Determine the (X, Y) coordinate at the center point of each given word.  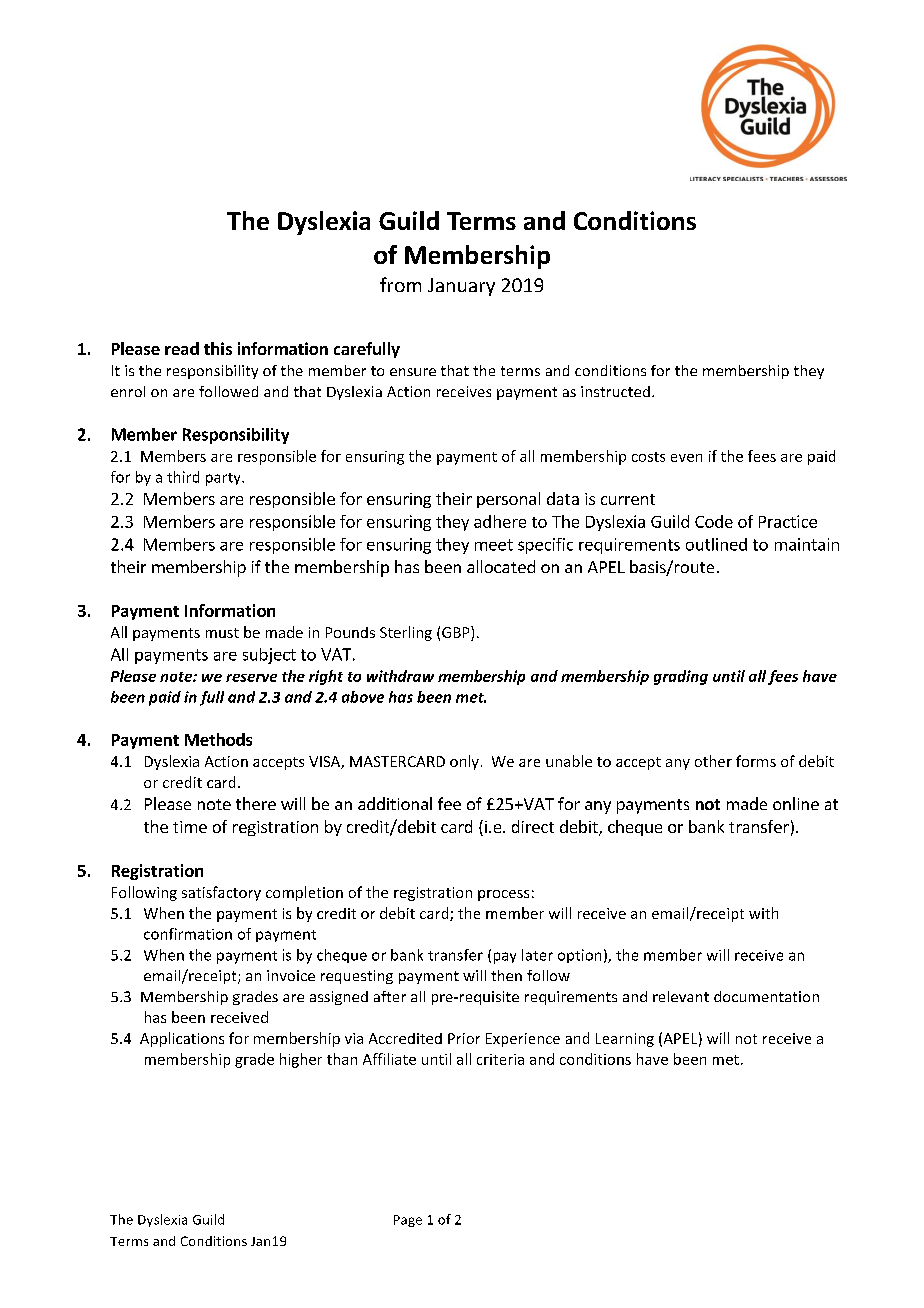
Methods (218, 739)
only (464, 762)
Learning (625, 1040)
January (461, 287)
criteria (500, 1059)
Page (408, 1221)
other (713, 761)
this (218, 348)
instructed (615, 391)
